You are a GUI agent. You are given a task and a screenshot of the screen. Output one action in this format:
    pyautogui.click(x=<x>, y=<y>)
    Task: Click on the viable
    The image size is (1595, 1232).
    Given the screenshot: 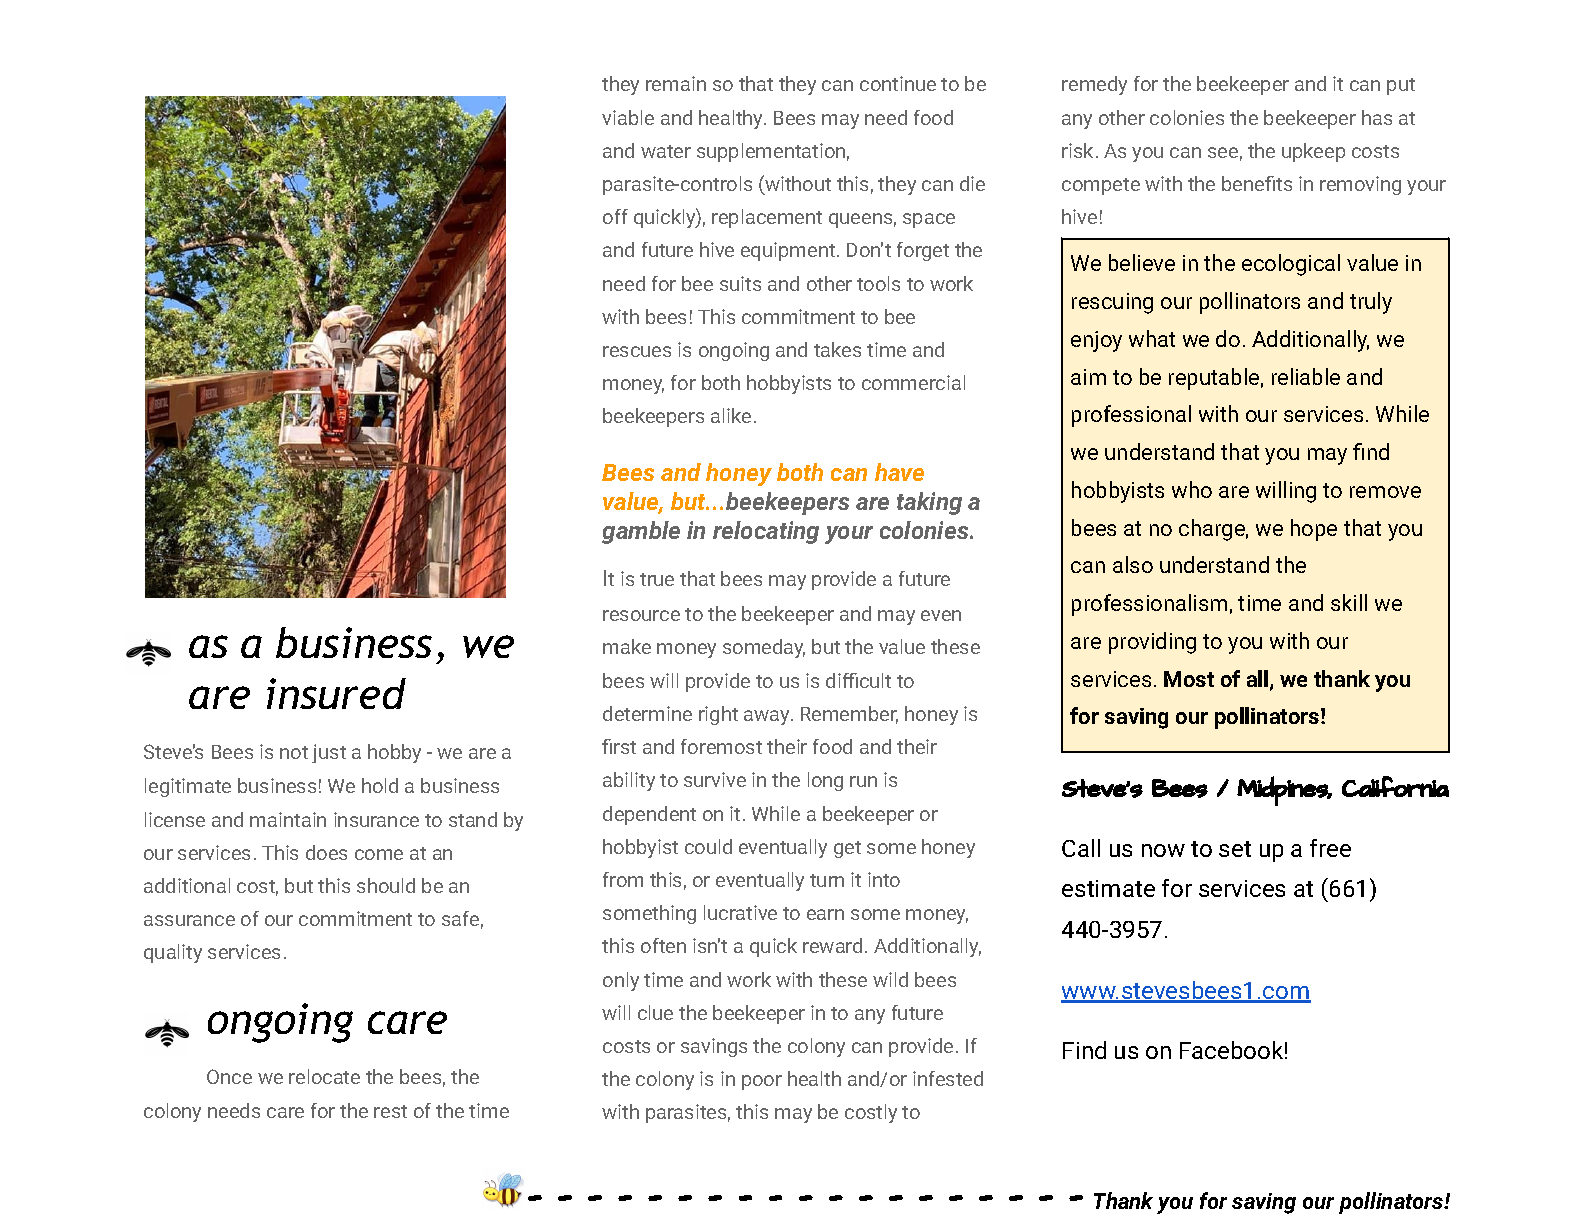 What is the action you would take?
    pyautogui.click(x=628, y=117)
